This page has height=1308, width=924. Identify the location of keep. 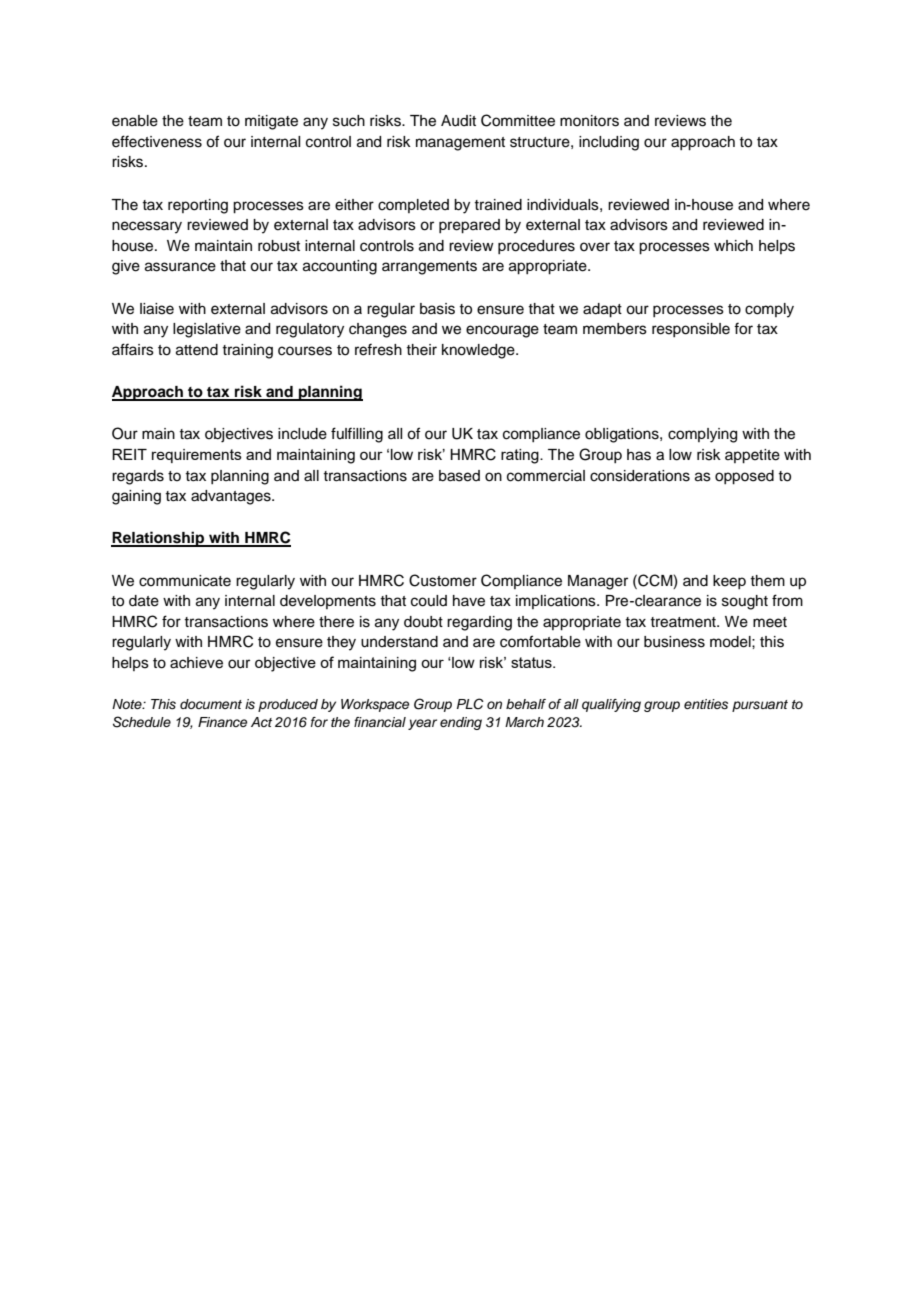
(729, 582).
